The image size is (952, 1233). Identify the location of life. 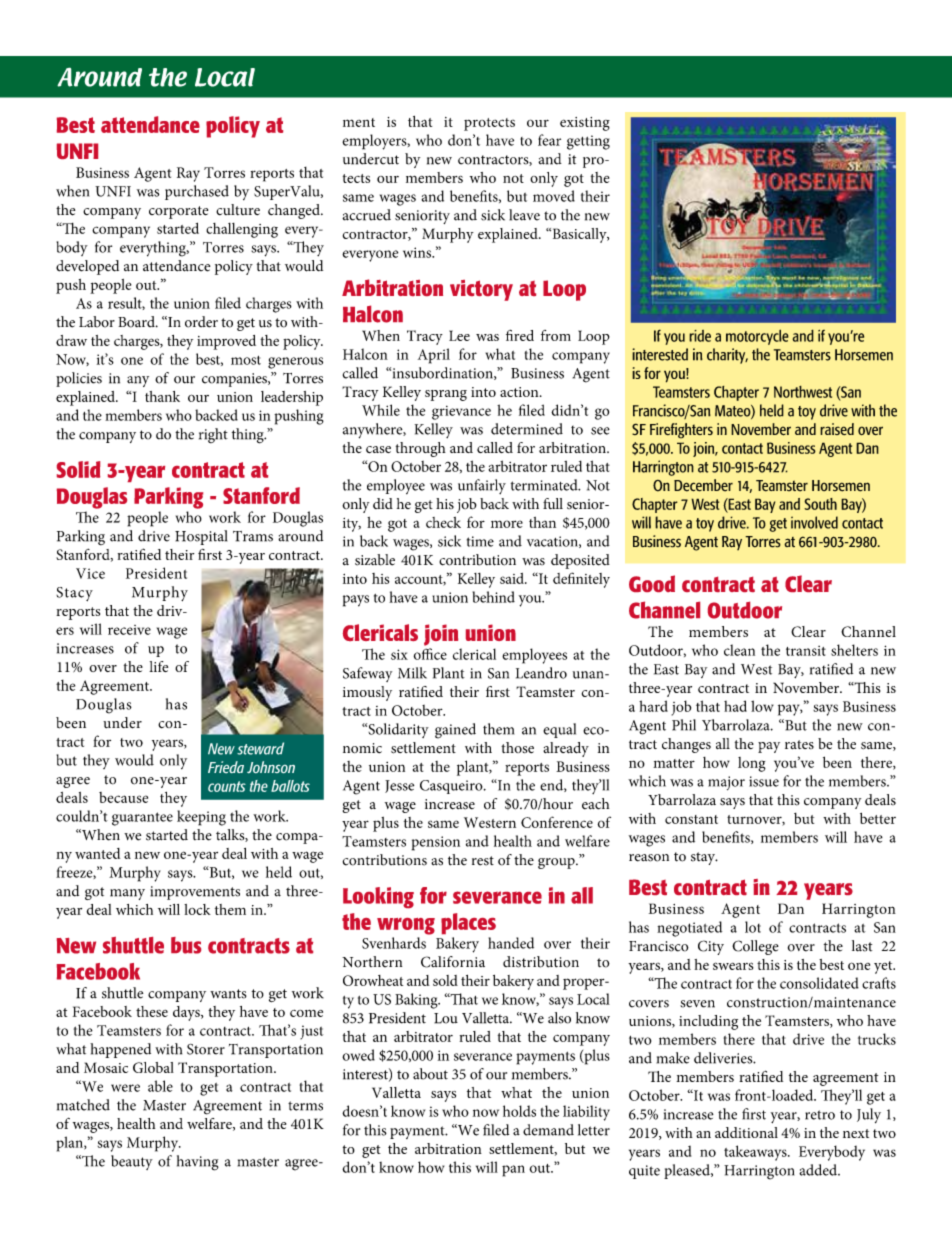
(158, 666).
